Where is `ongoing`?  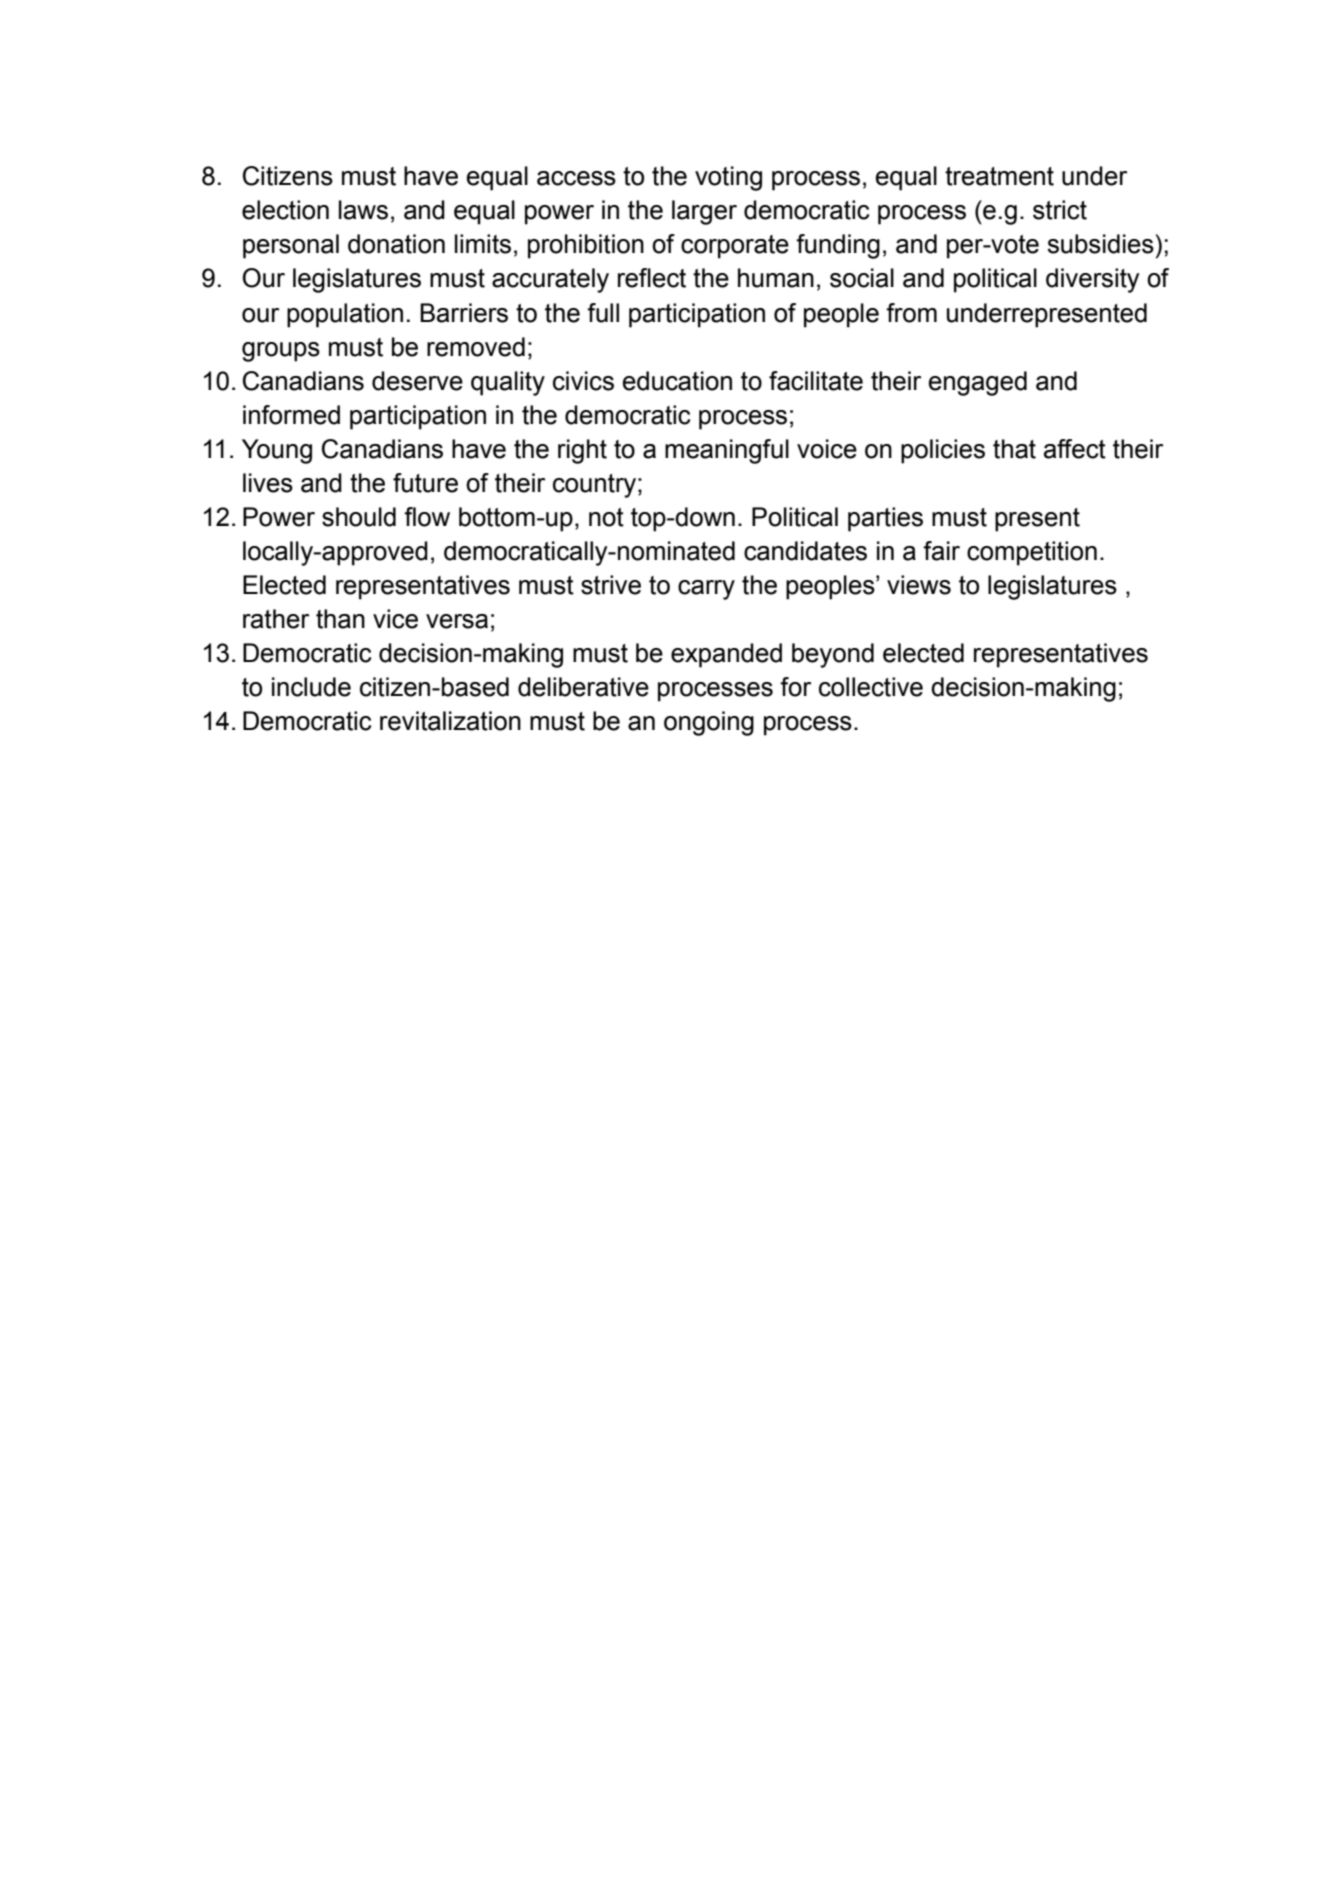 ongoing is located at coordinates (709, 723).
